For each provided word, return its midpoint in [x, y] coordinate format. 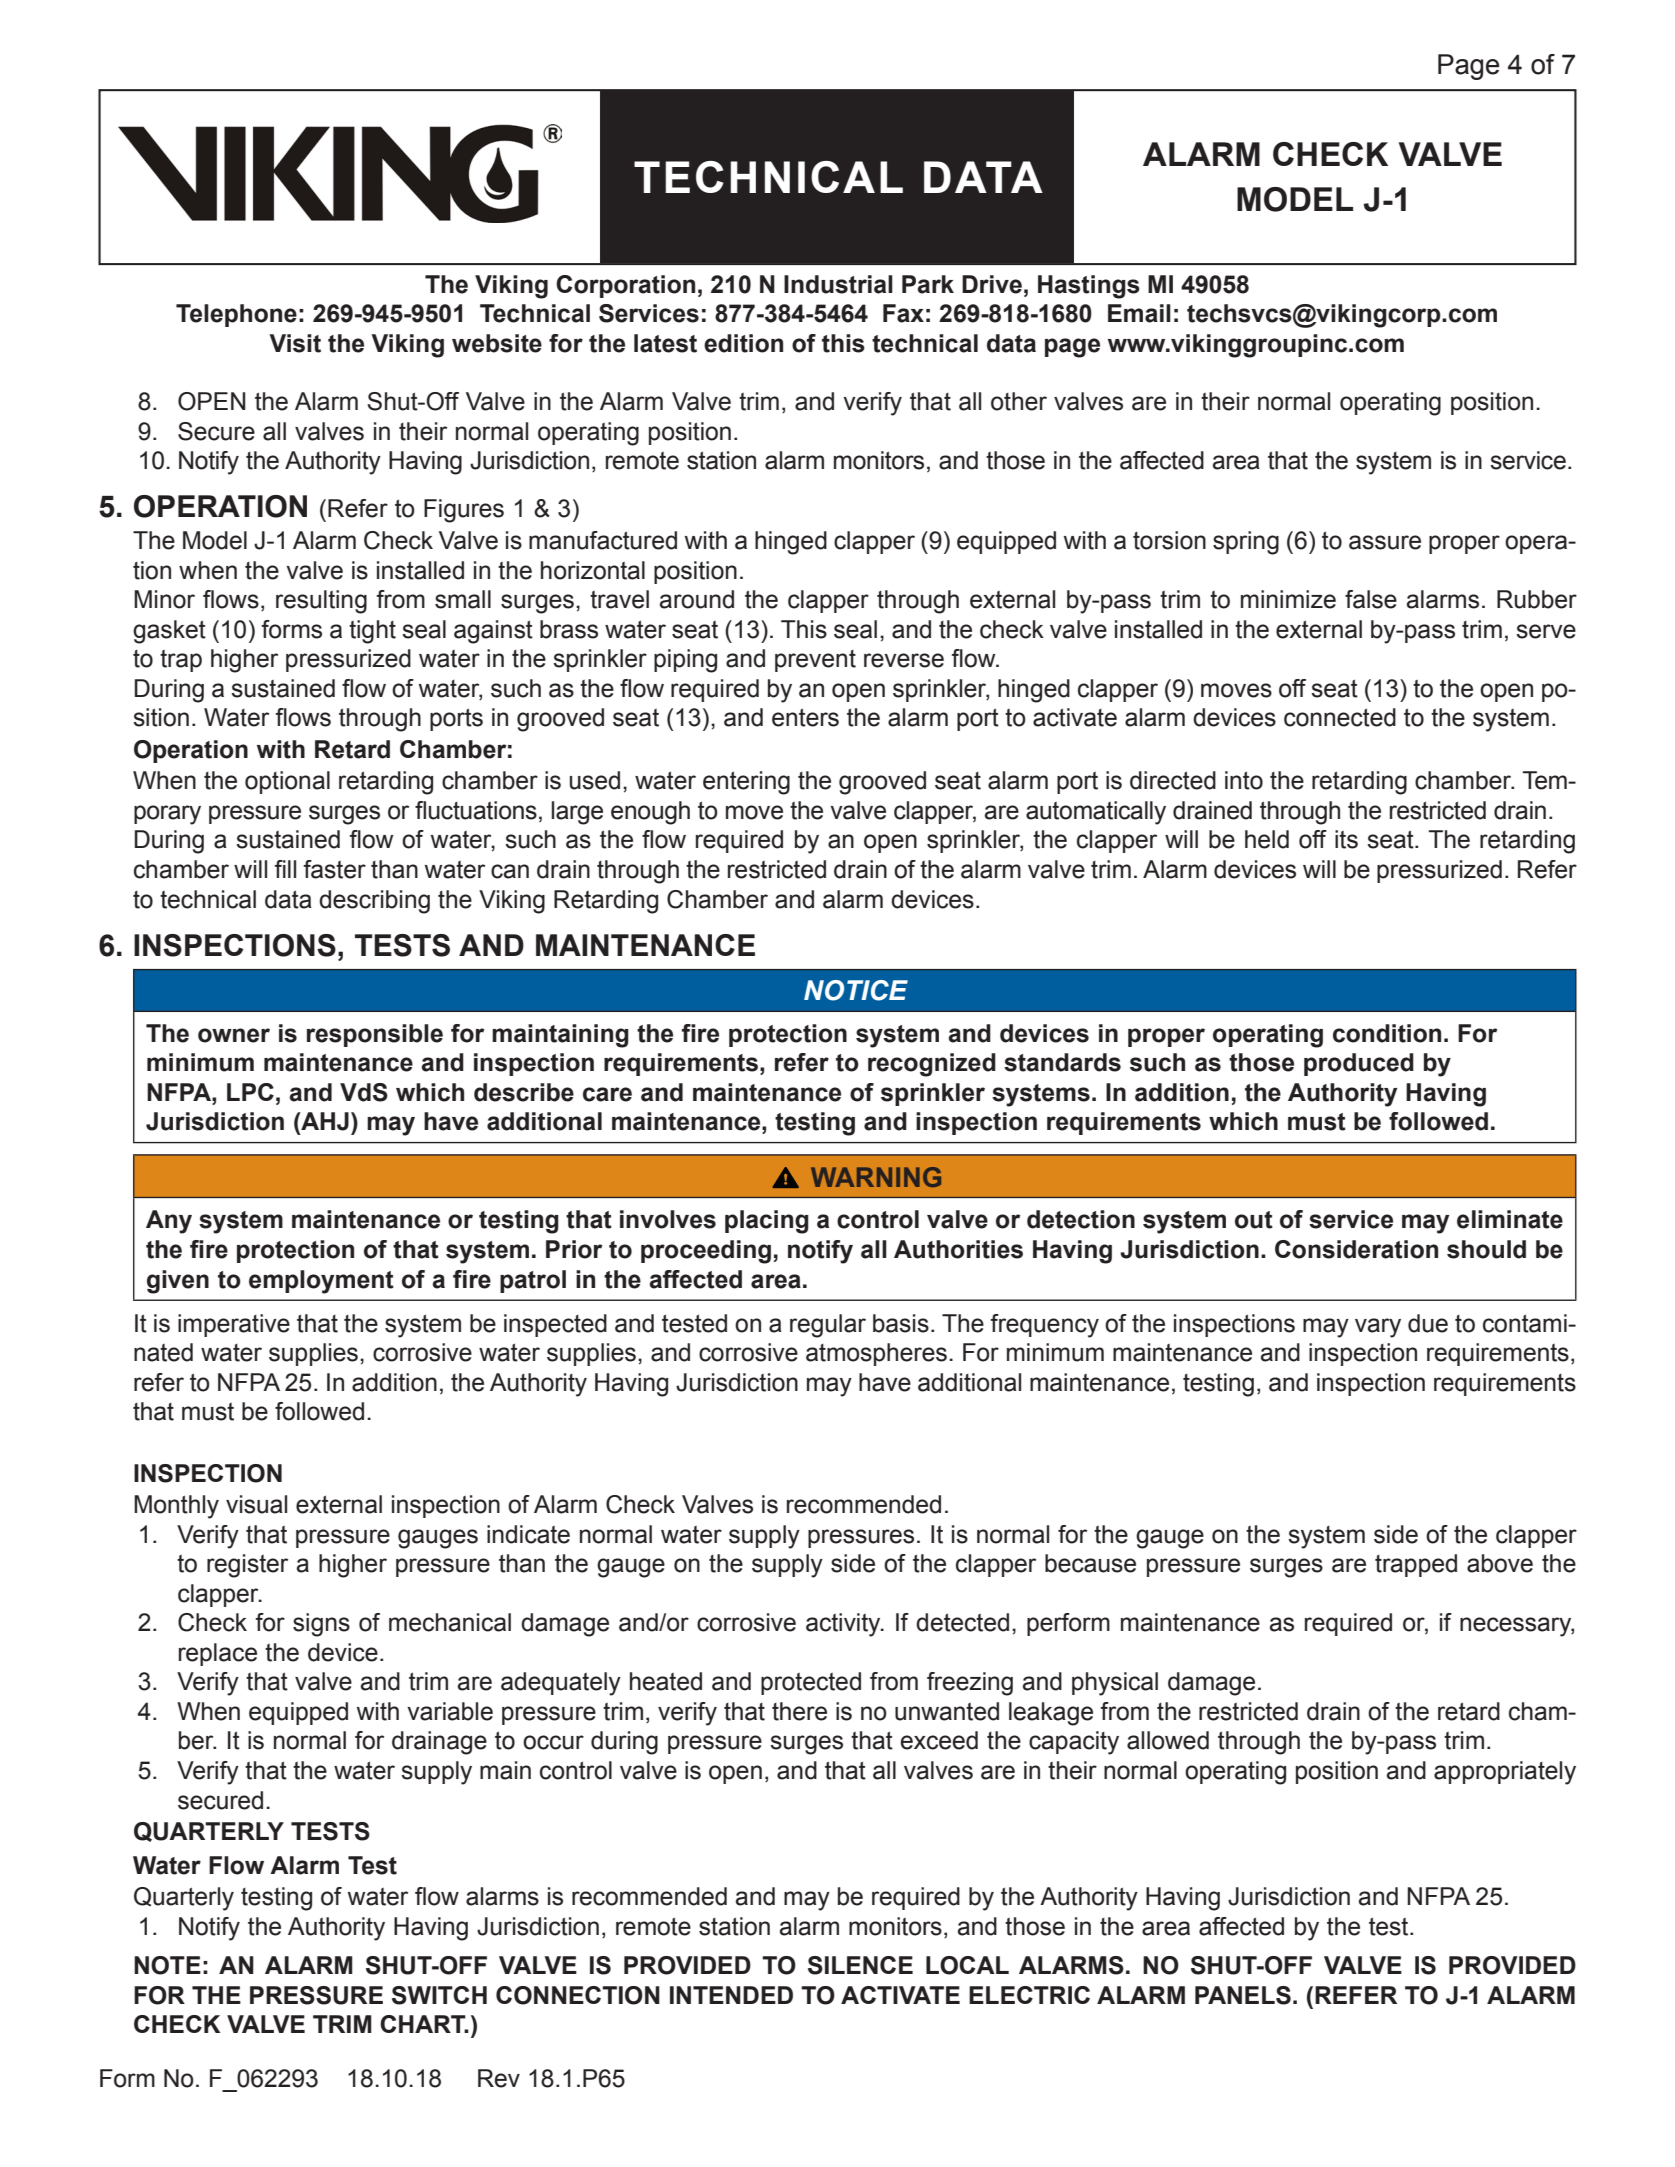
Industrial [838, 284]
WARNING [876, 1177]
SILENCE [860, 1965]
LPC [250, 1092]
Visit [295, 343]
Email [1139, 313]
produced [1359, 1064]
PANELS [1243, 1995]
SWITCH [439, 1995]
